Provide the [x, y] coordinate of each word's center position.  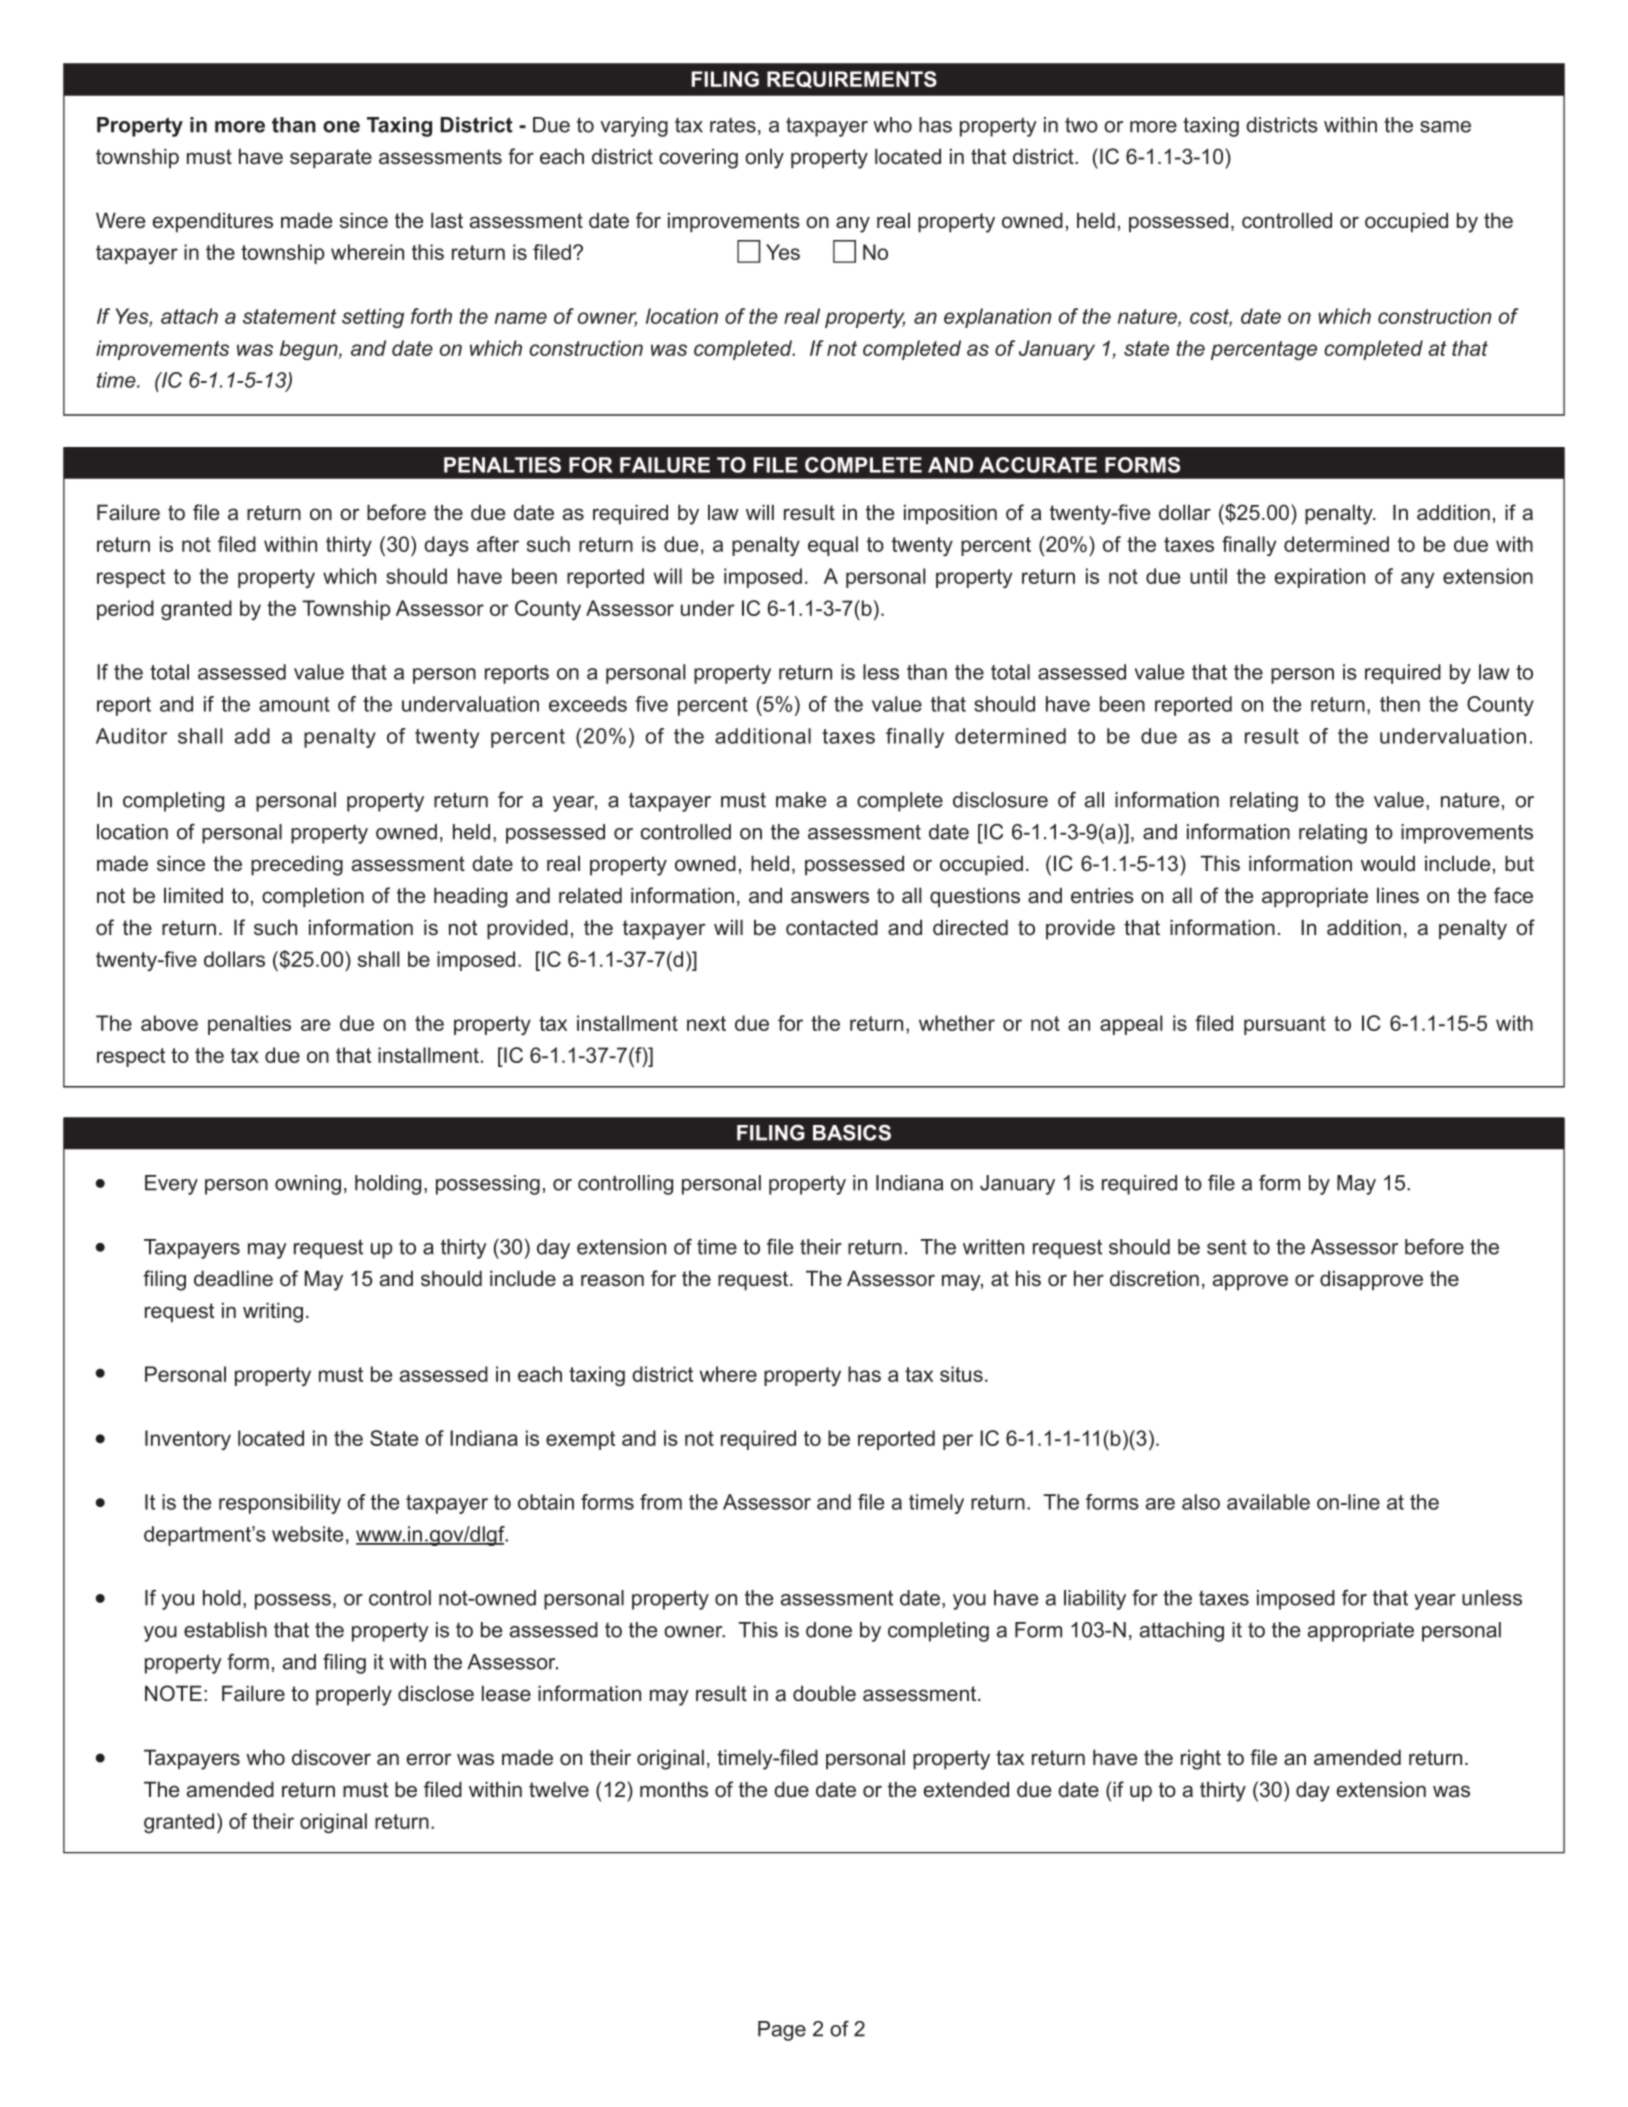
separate [331, 159]
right [1201, 1759]
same [1445, 127]
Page [782, 2031]
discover [331, 1757]
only [764, 158]
